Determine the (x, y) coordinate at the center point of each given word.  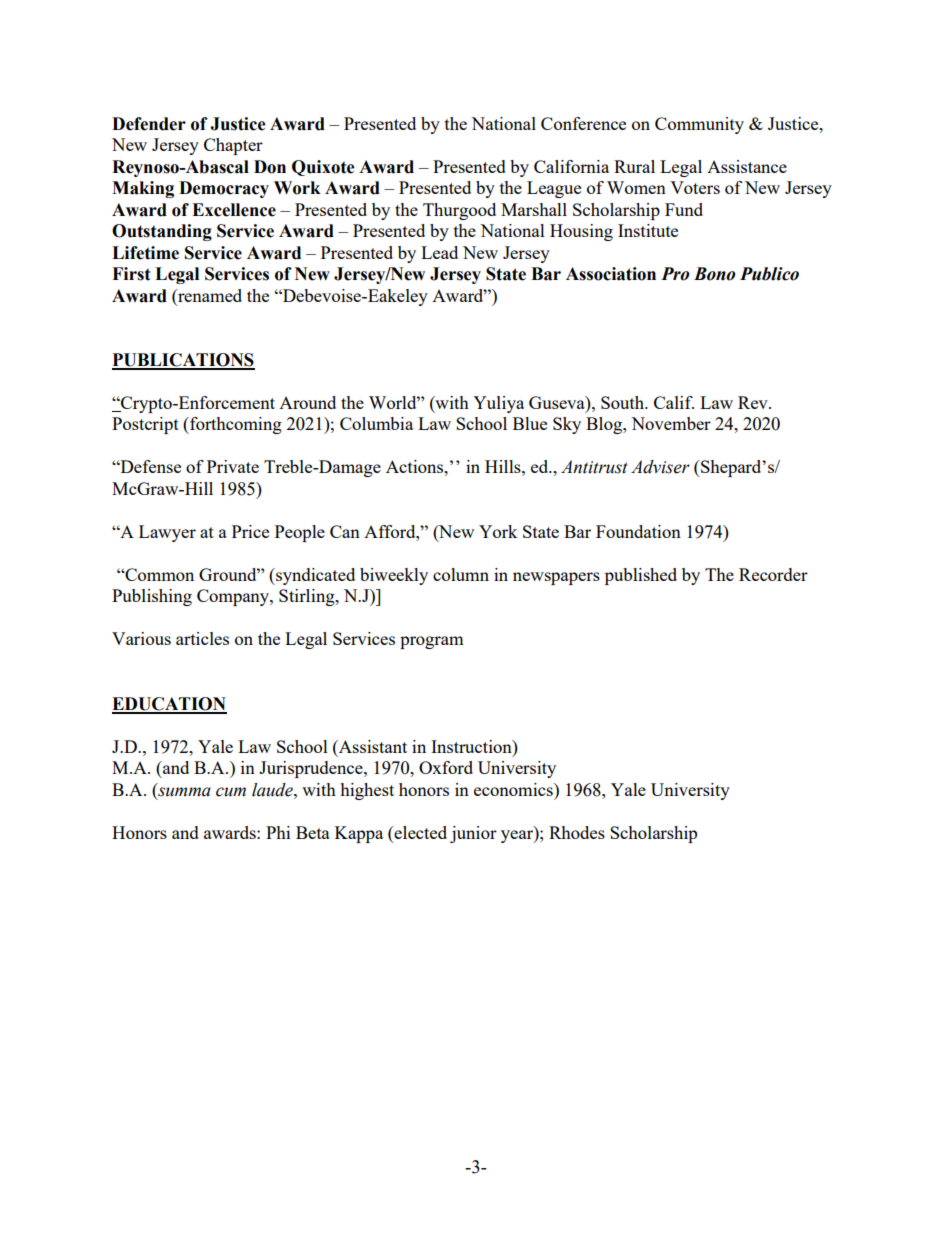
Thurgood (459, 211)
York (498, 531)
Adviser (660, 467)
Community (699, 125)
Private (233, 466)
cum (231, 792)
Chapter (233, 146)
